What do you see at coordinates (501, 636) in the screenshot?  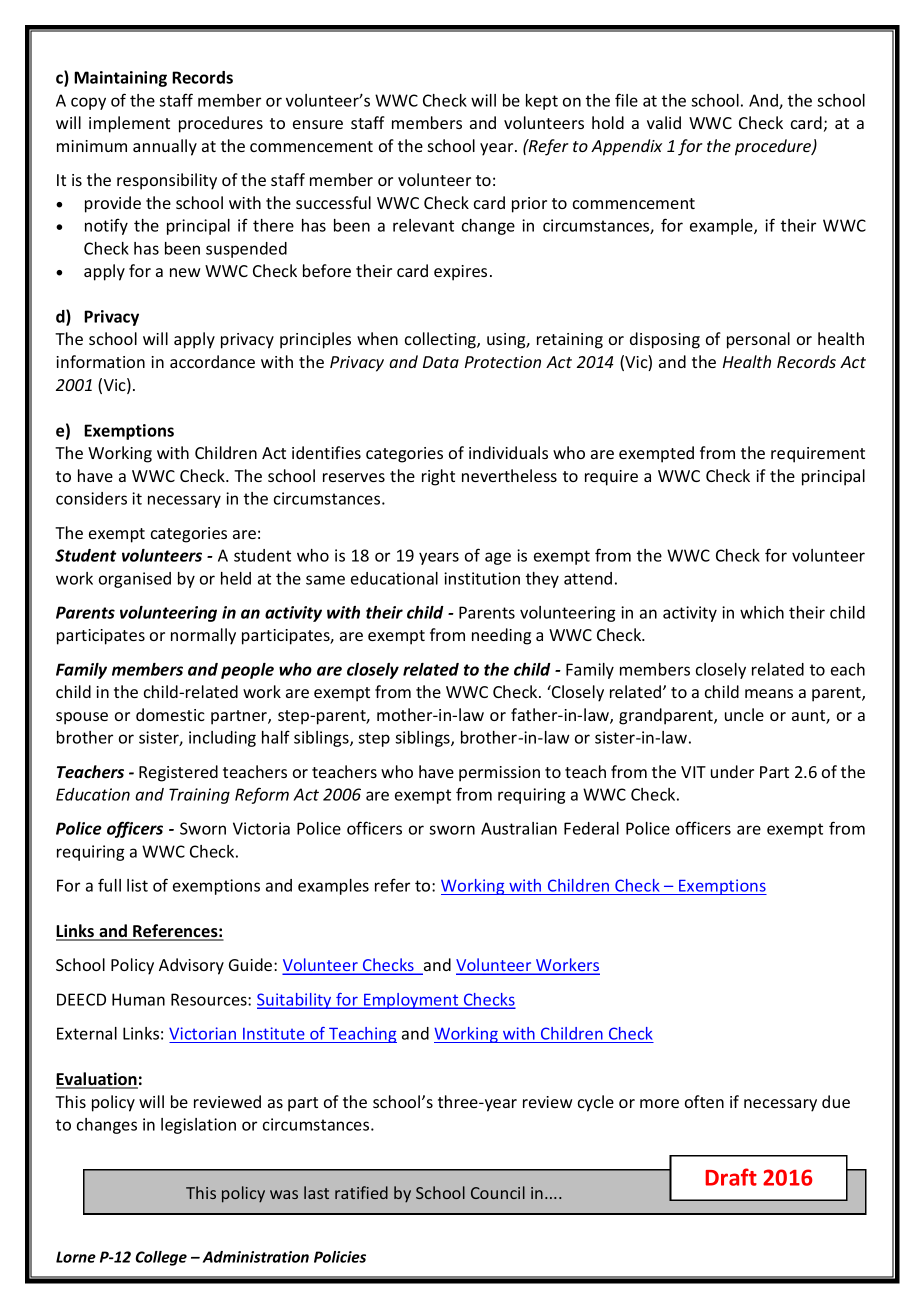 I see `needing` at bounding box center [501, 636].
